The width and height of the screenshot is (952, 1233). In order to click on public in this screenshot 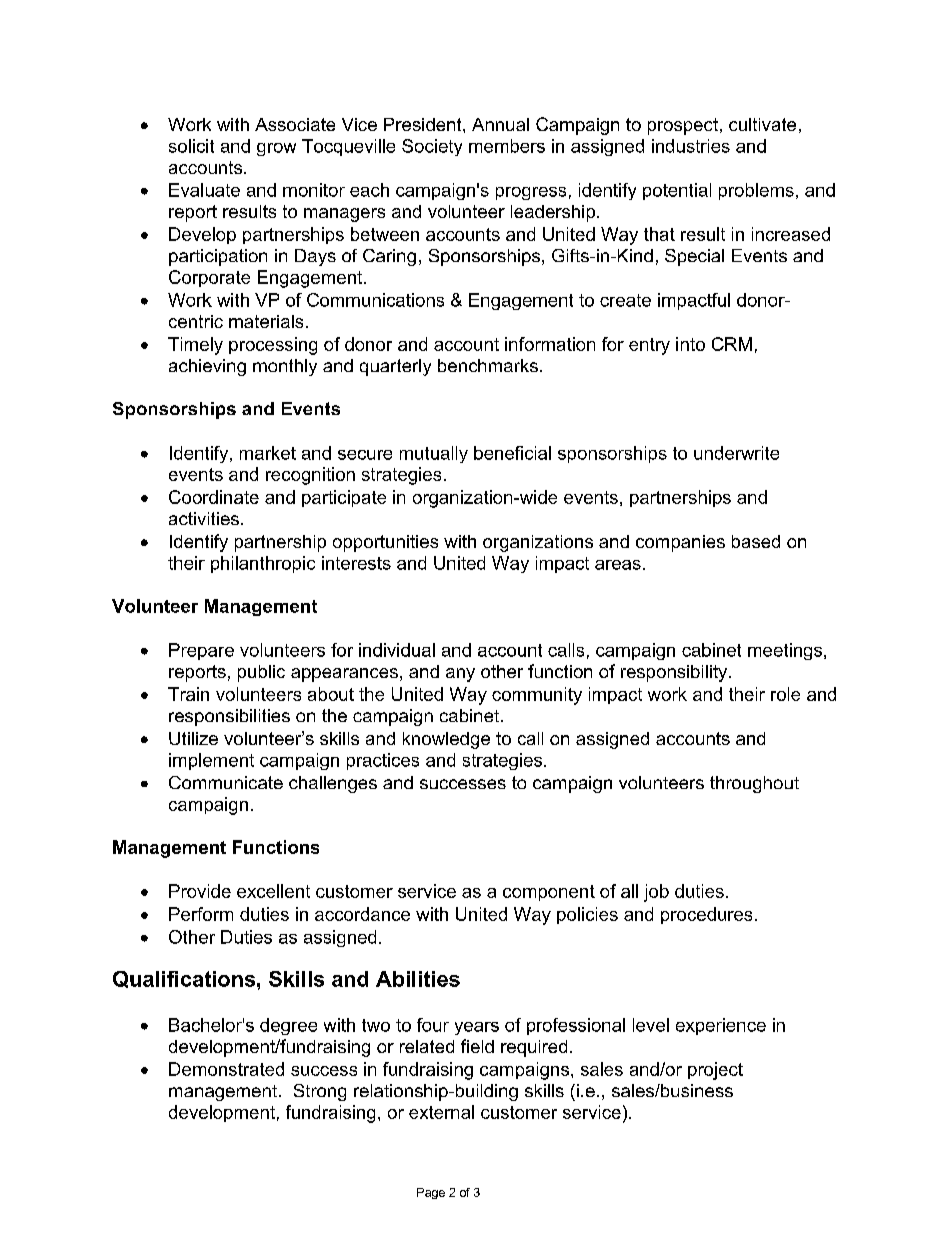, I will do `click(261, 673)`.
